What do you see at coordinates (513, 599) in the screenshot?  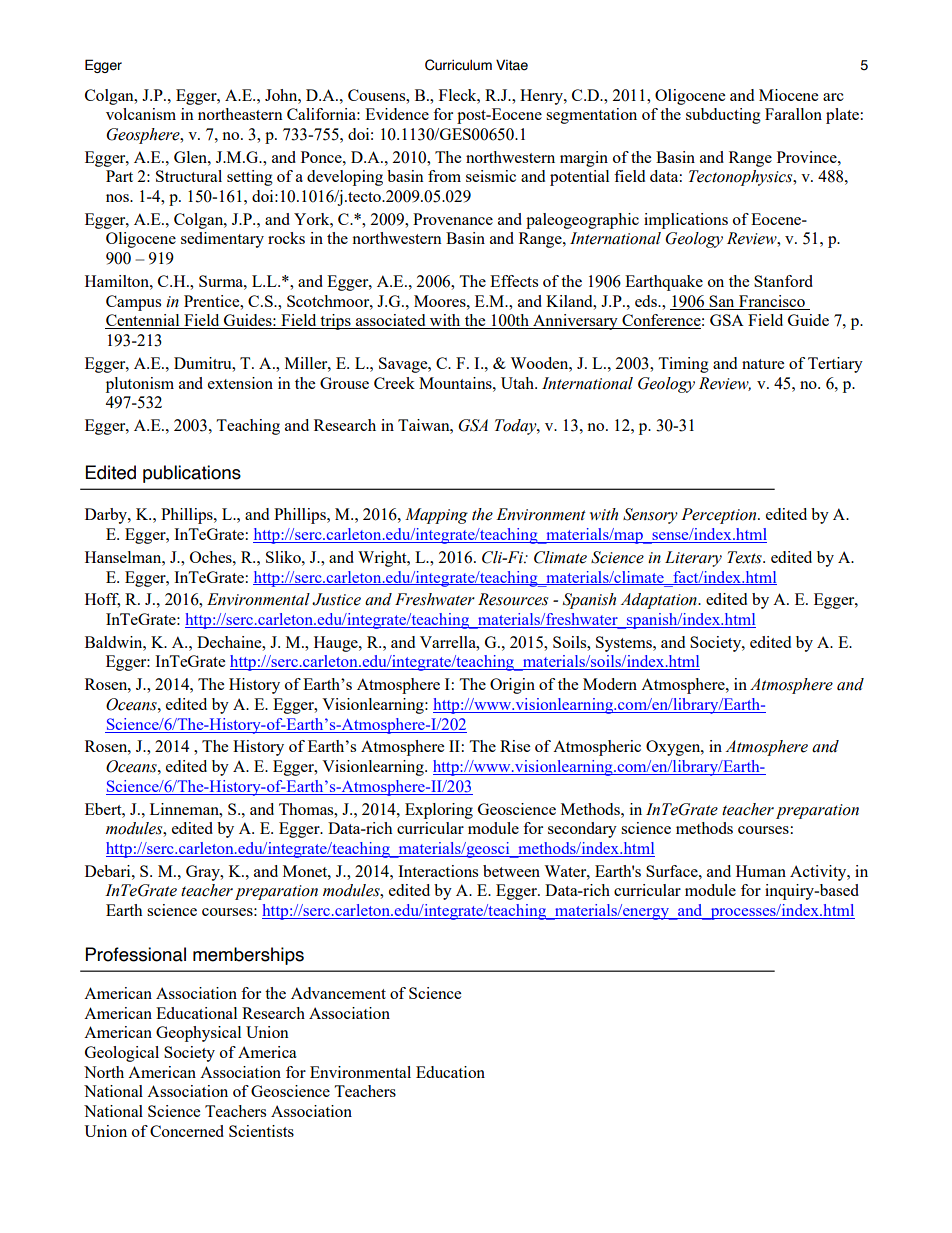 I see `Resources` at bounding box center [513, 599].
